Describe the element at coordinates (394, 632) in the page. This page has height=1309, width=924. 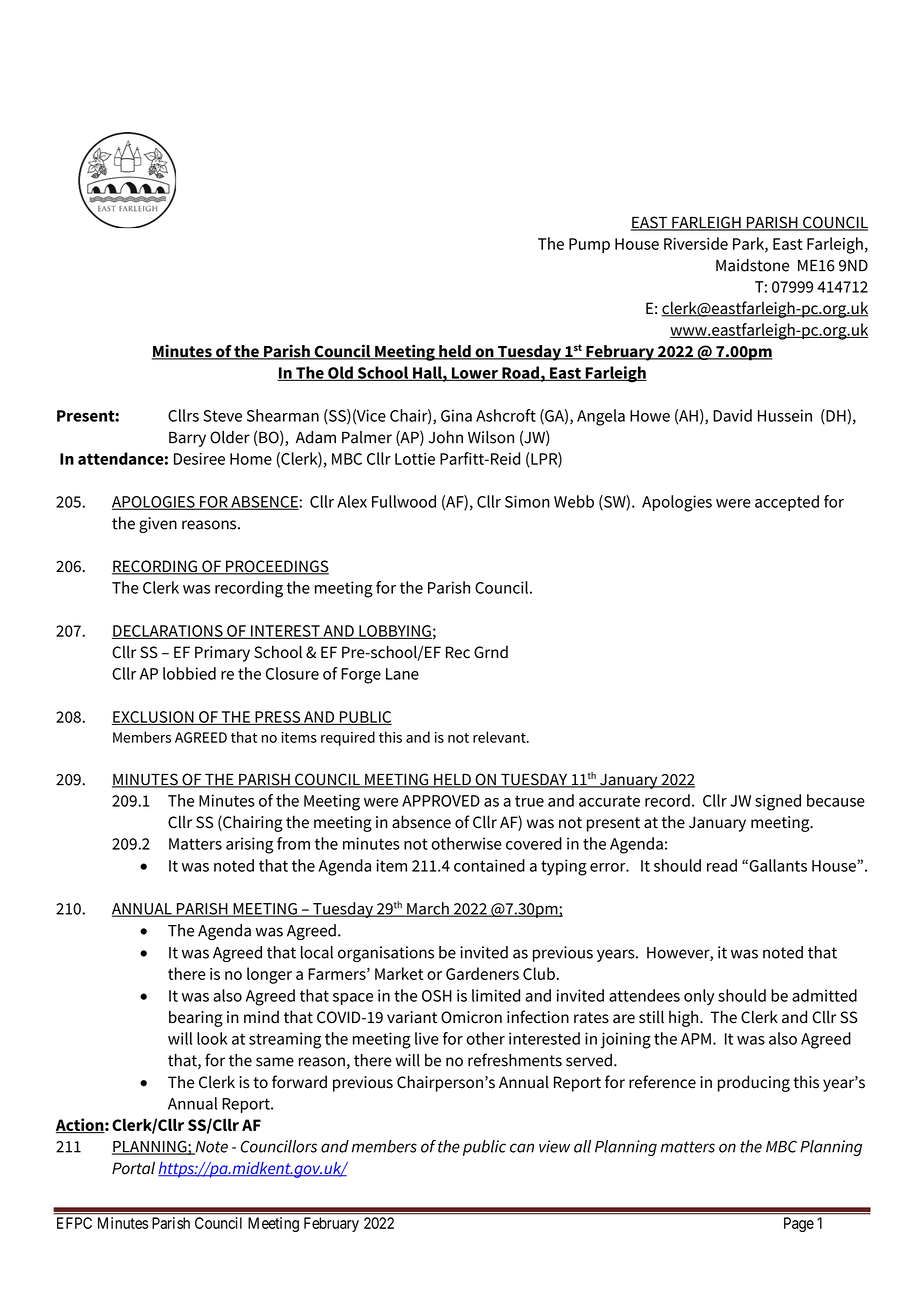
I see `LOBBYING` at that location.
